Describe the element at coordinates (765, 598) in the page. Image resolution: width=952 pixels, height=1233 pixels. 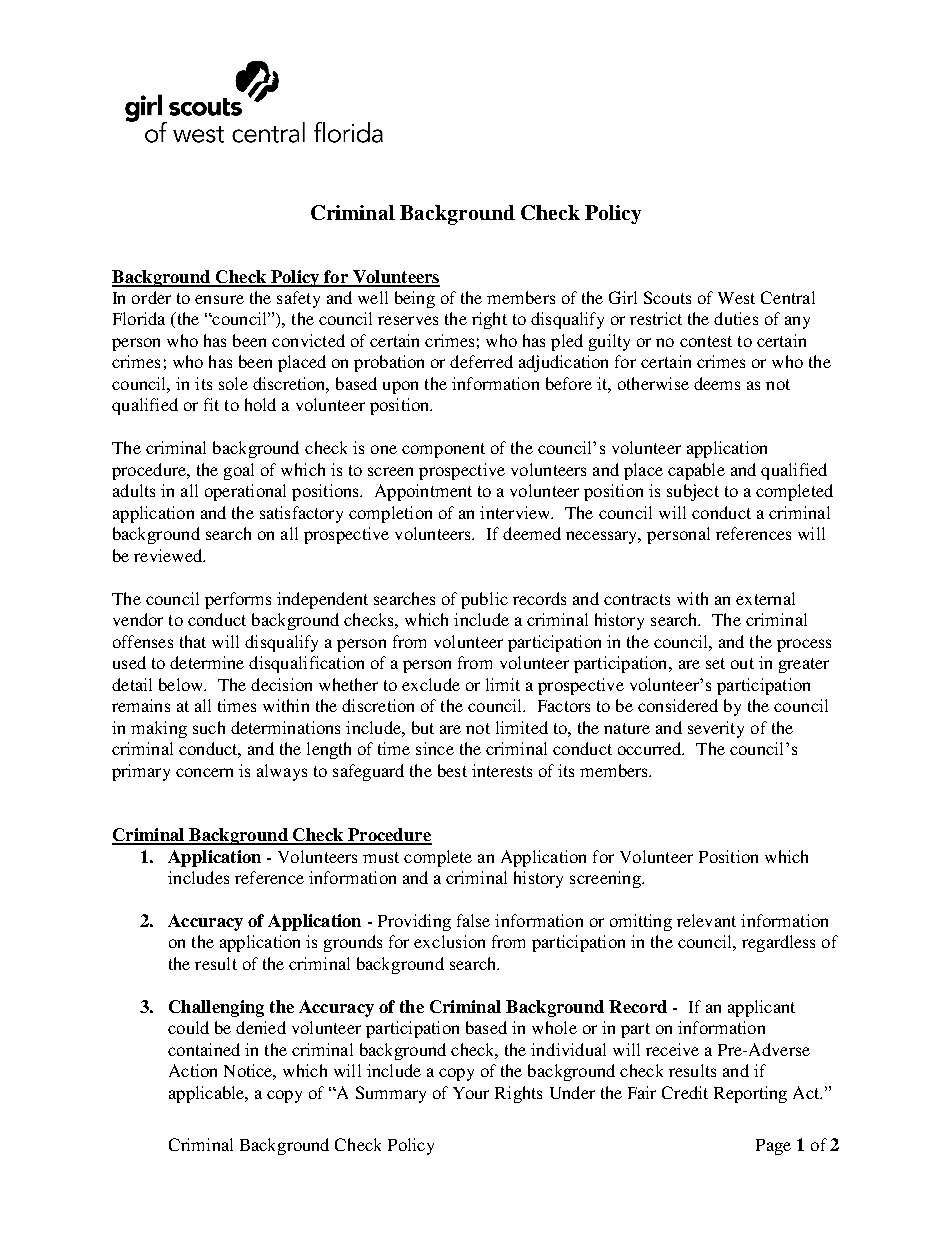
I see `external` at that location.
